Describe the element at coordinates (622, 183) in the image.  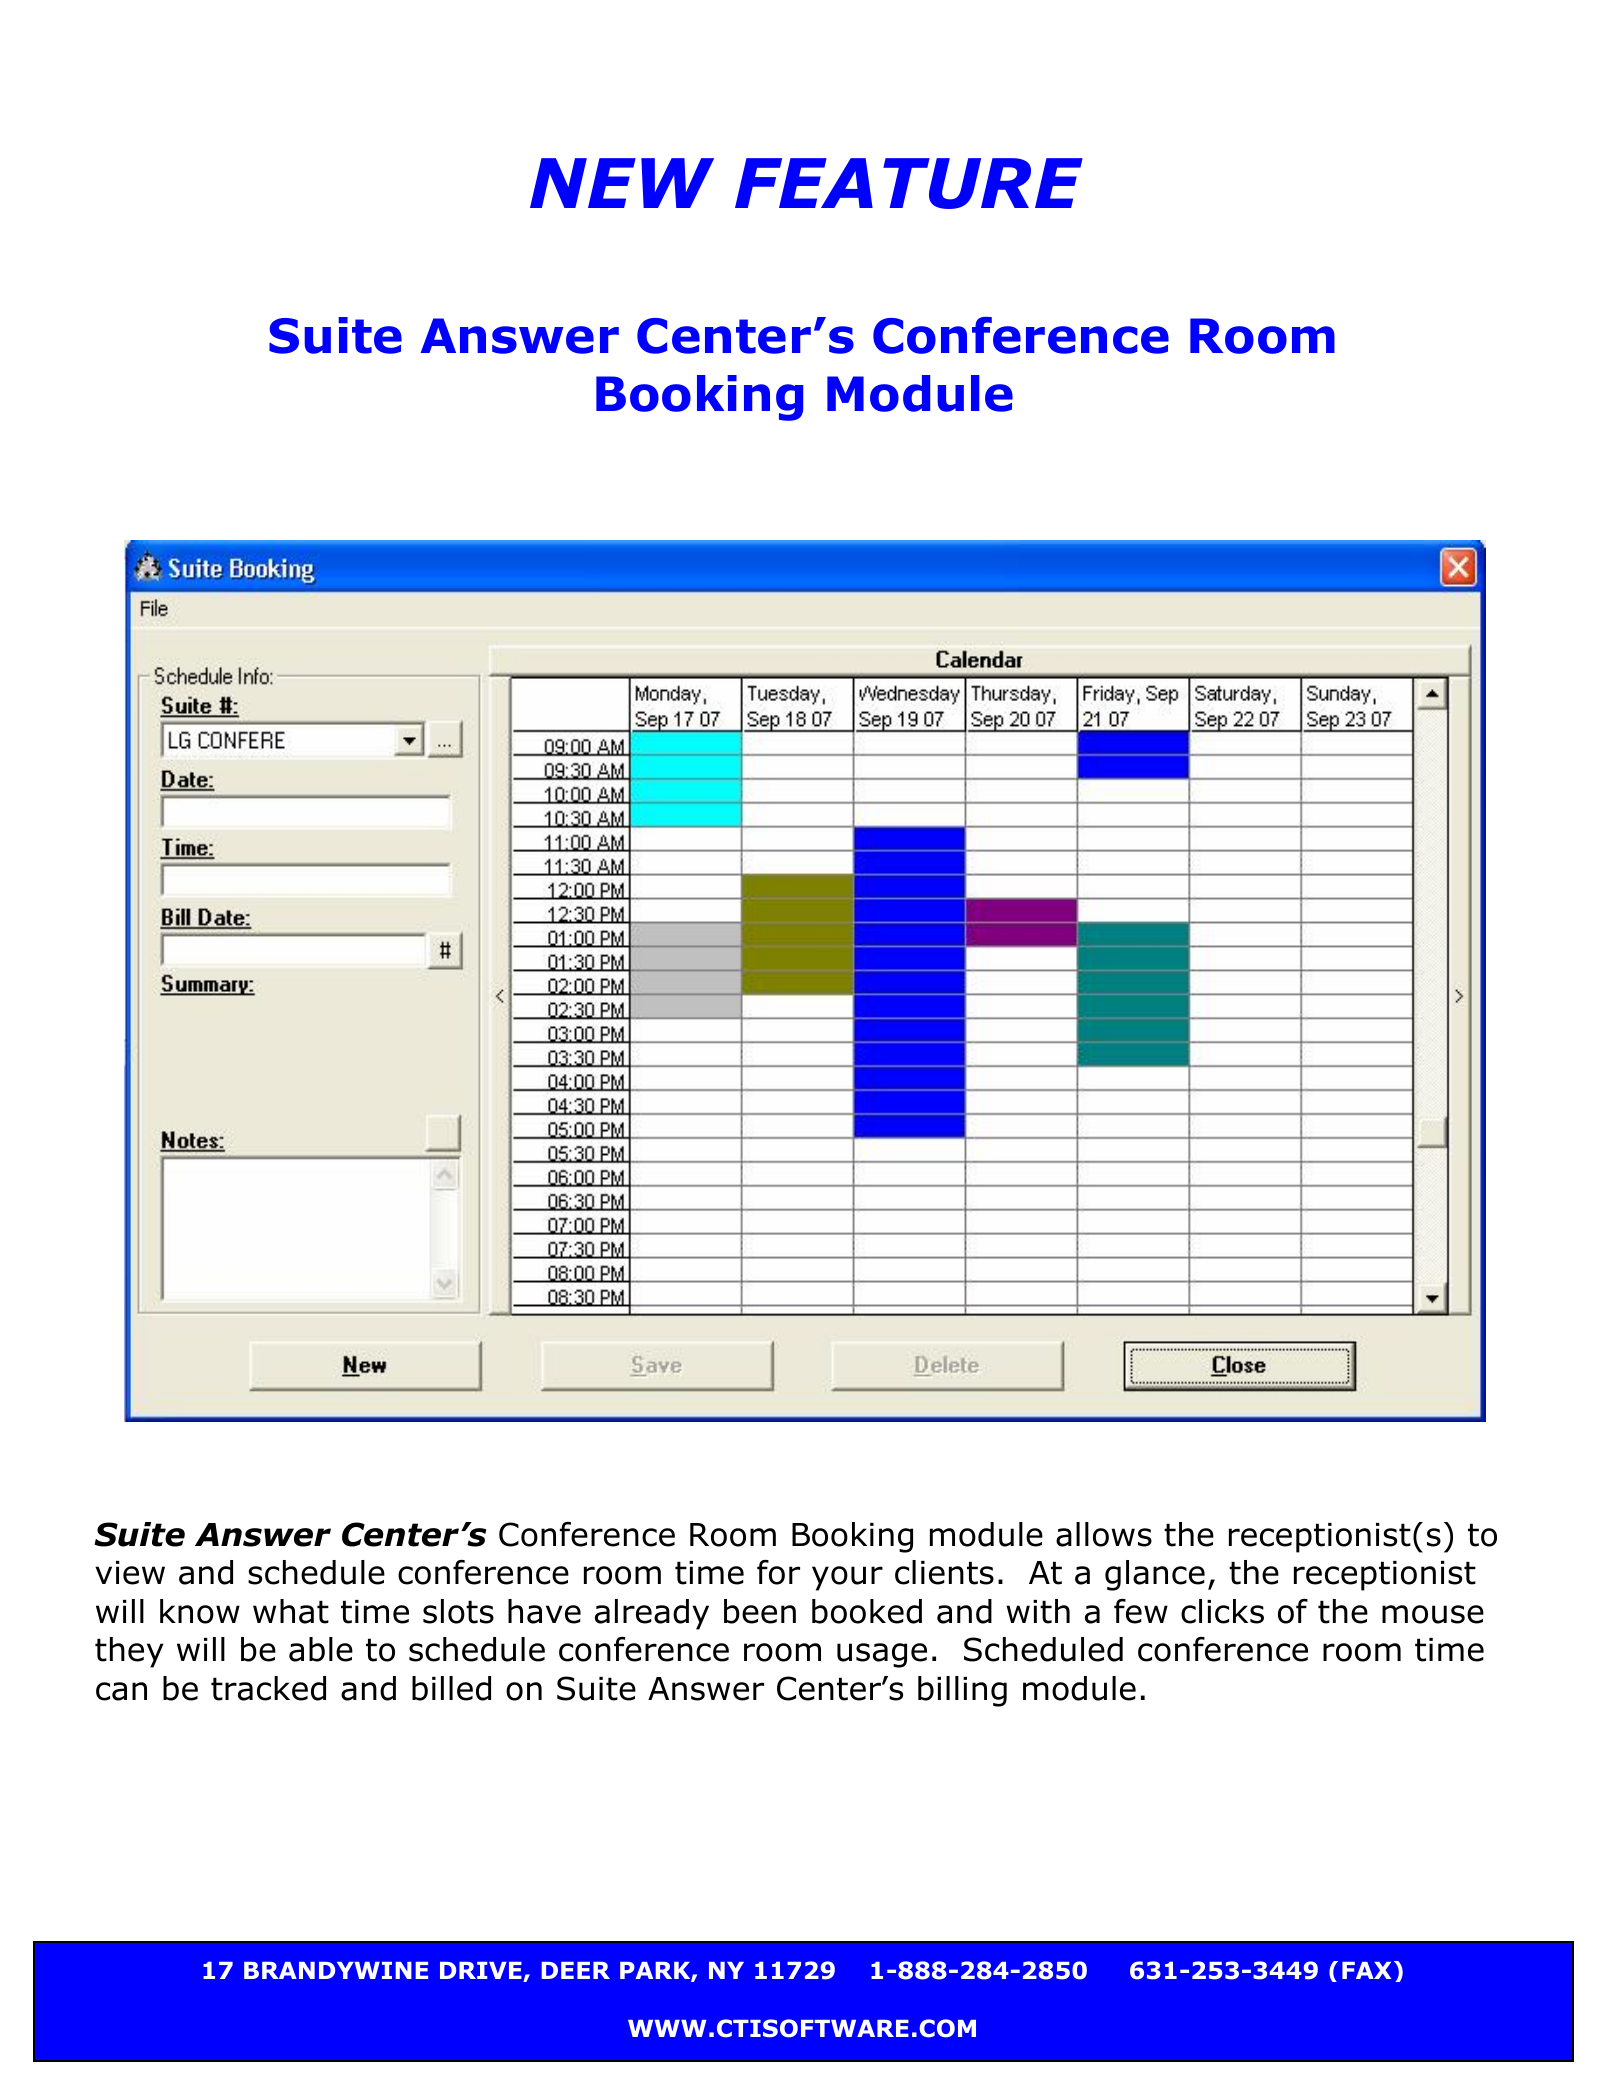
I see `NEW` at that location.
